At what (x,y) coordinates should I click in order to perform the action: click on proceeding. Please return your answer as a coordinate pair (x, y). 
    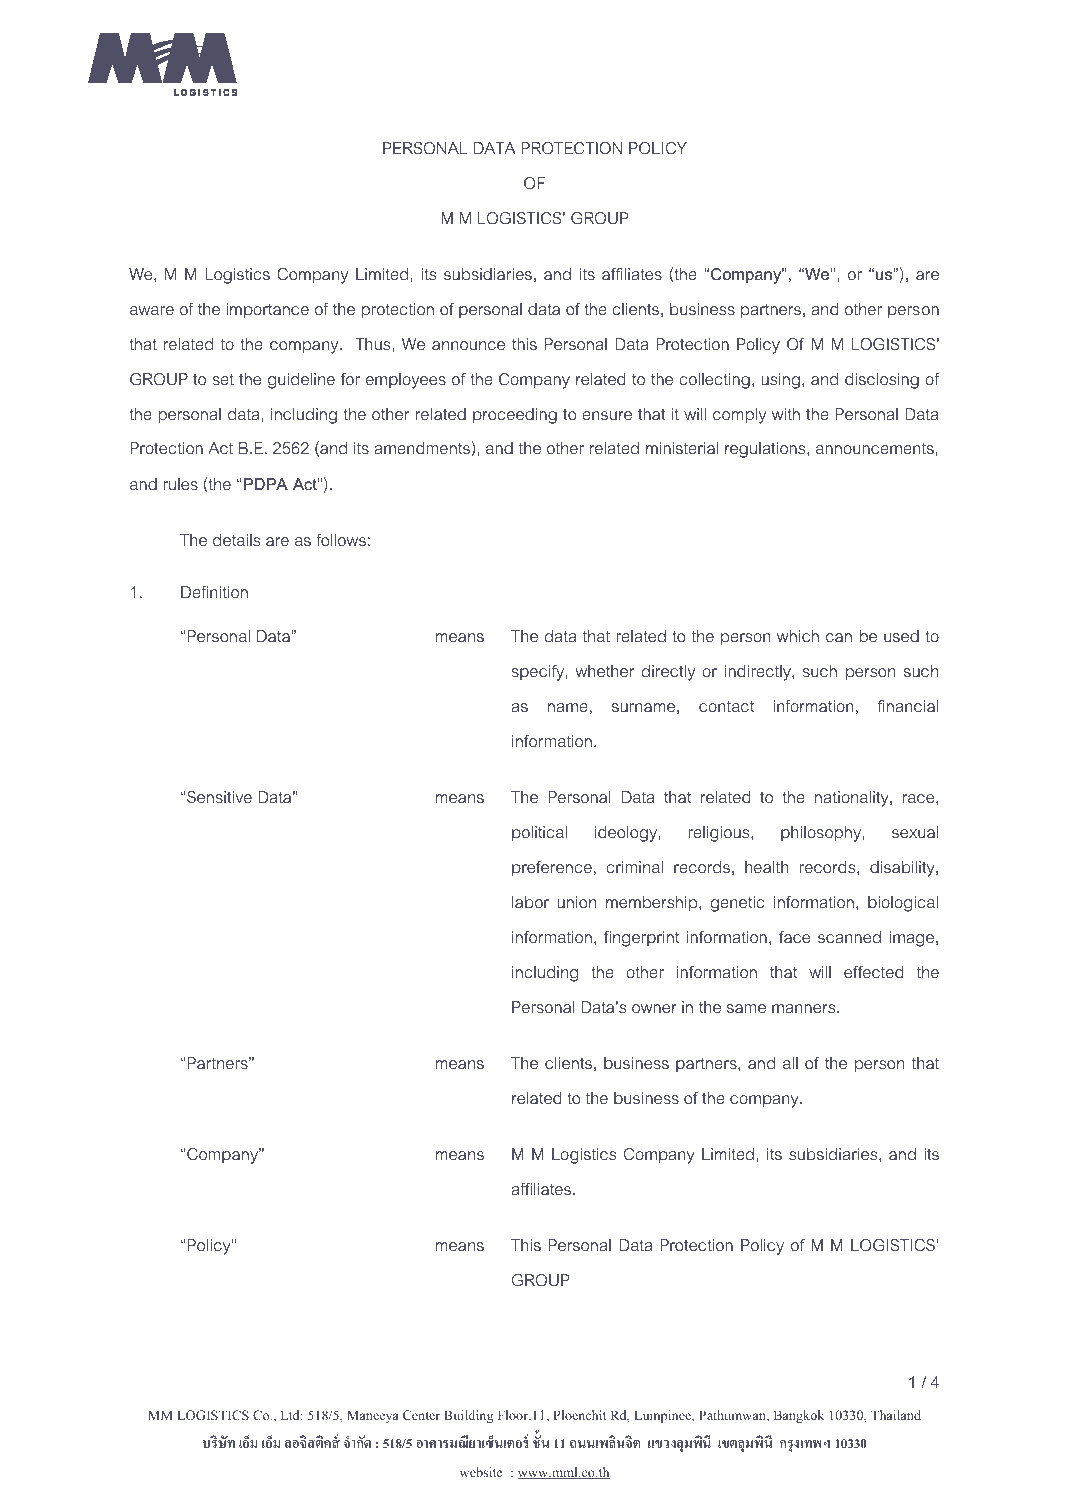
    Looking at the image, I should click on (515, 416).
